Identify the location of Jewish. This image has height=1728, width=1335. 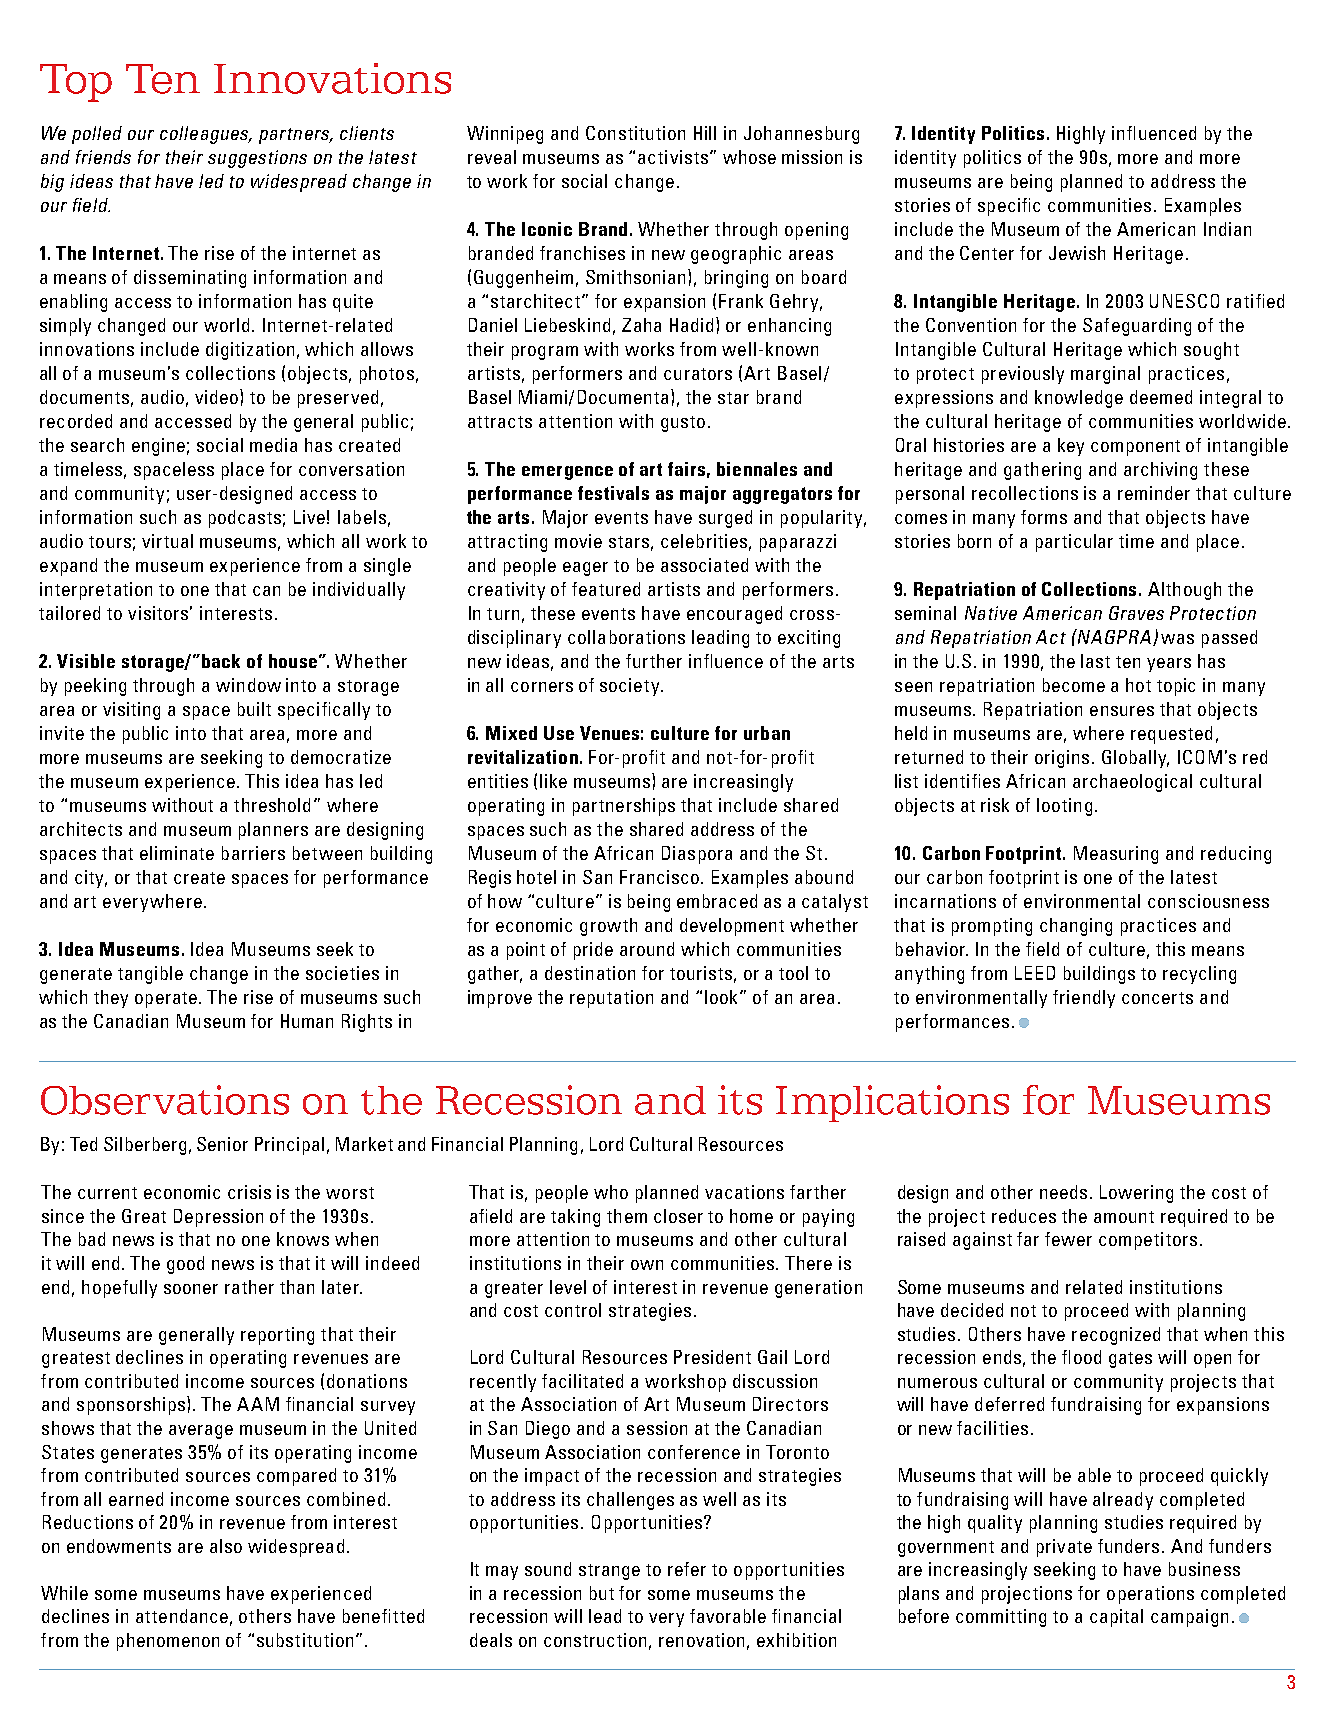
(1077, 253).
